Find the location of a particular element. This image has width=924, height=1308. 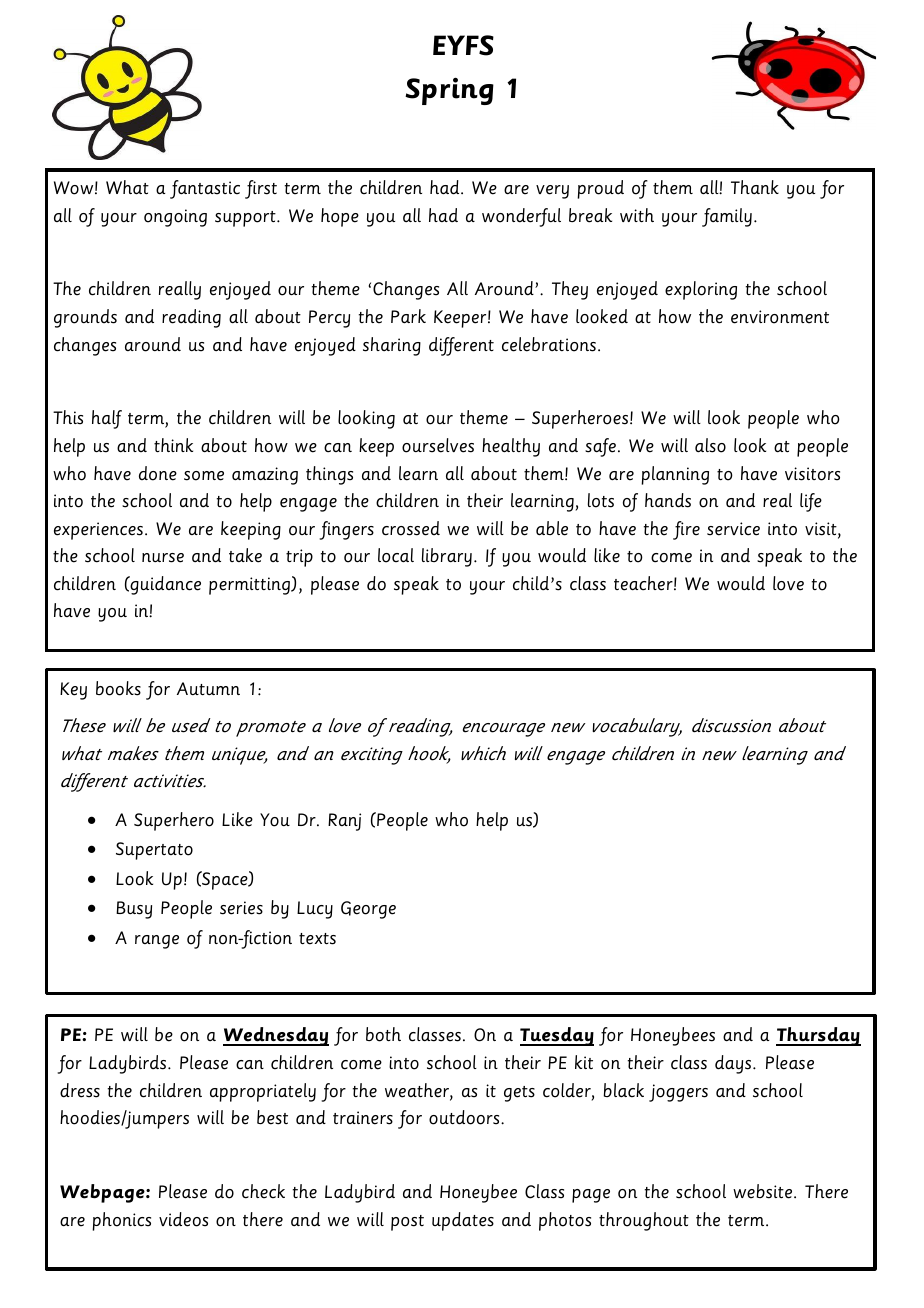

library is located at coordinates (447, 557).
